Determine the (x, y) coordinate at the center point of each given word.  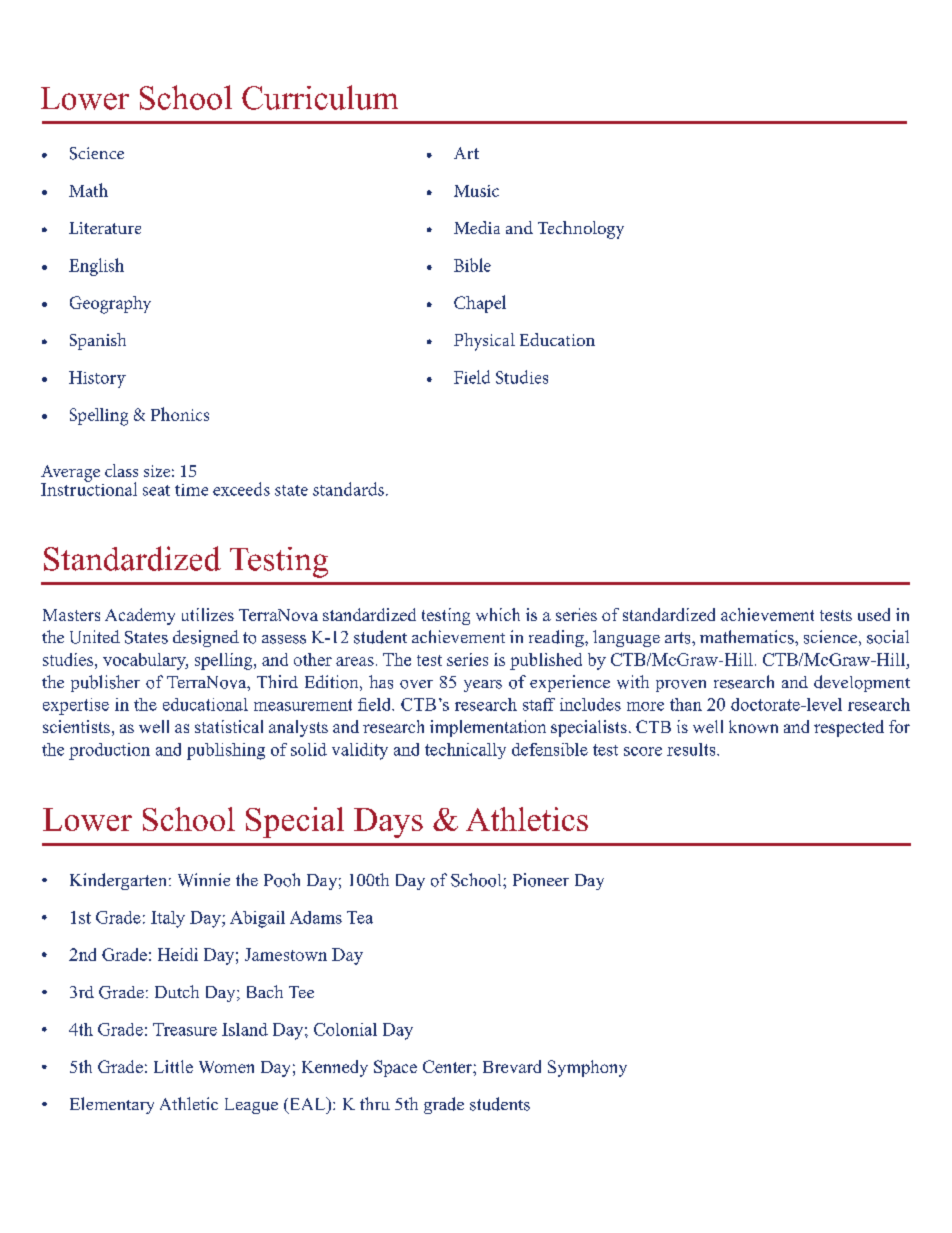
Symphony (587, 1068)
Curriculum (320, 97)
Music (476, 191)
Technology (581, 230)
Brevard (512, 1066)
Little (173, 1066)
